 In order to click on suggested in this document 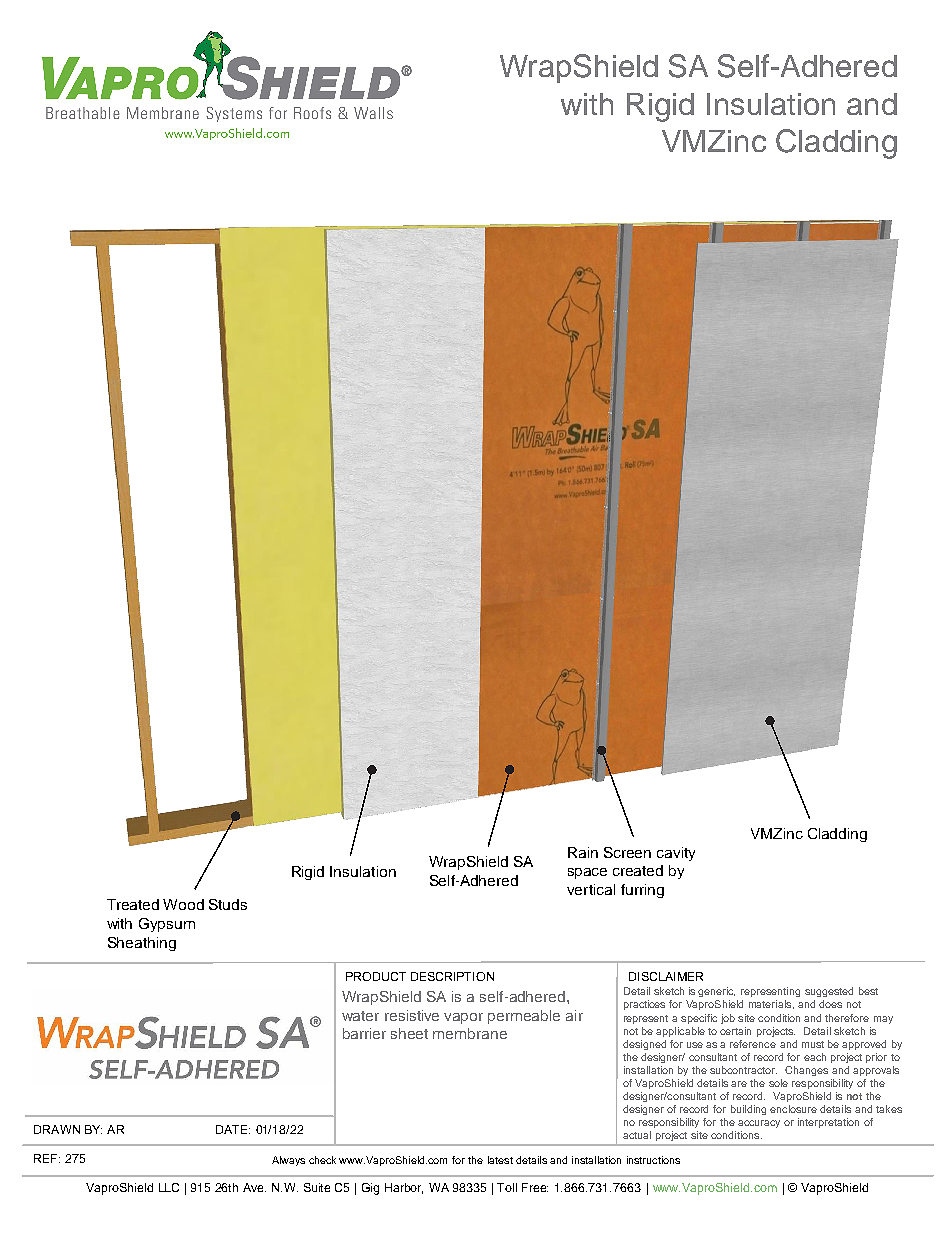, I will do `click(829, 992)`.
